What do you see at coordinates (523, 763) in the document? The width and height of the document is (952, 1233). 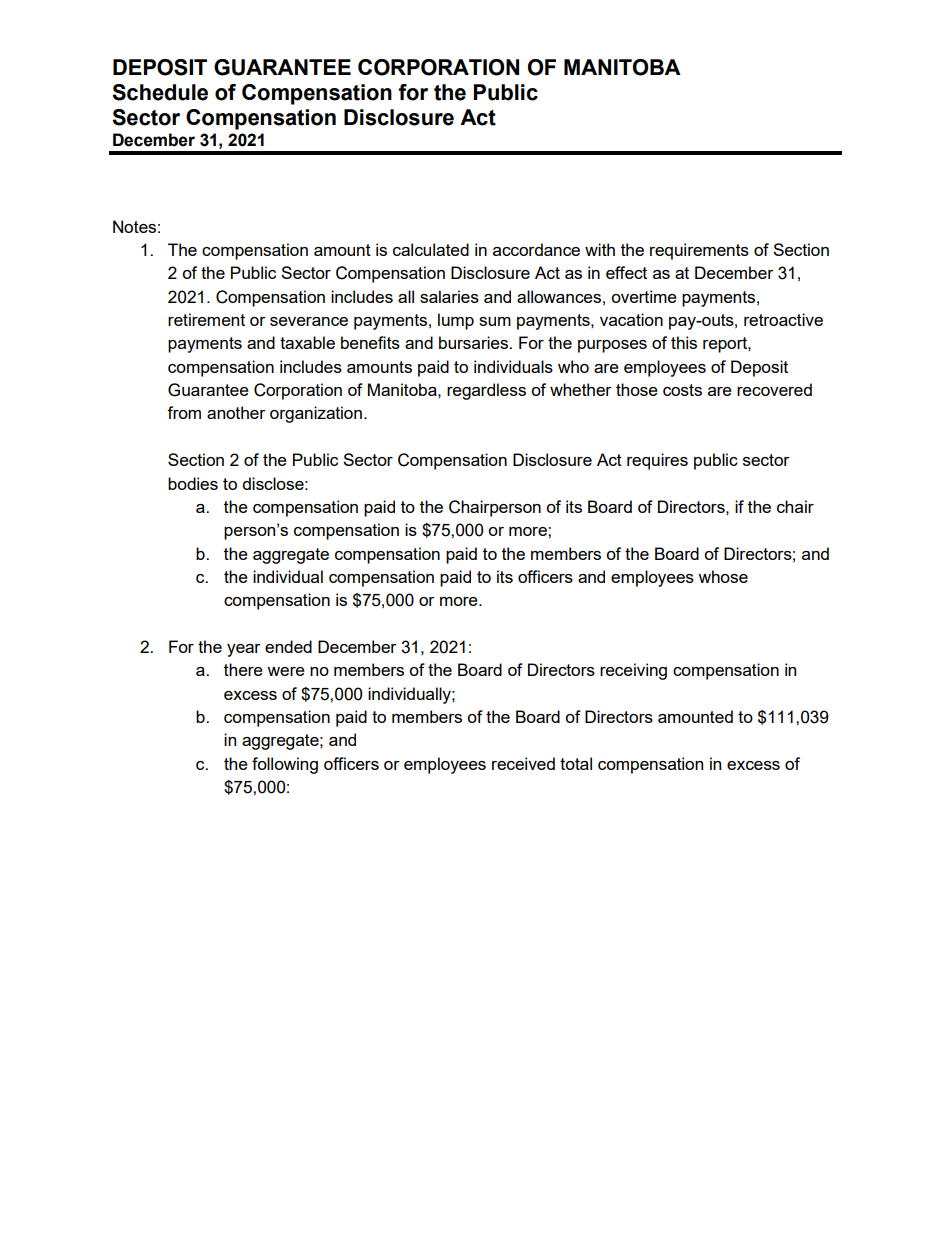 I see `received` at bounding box center [523, 763].
